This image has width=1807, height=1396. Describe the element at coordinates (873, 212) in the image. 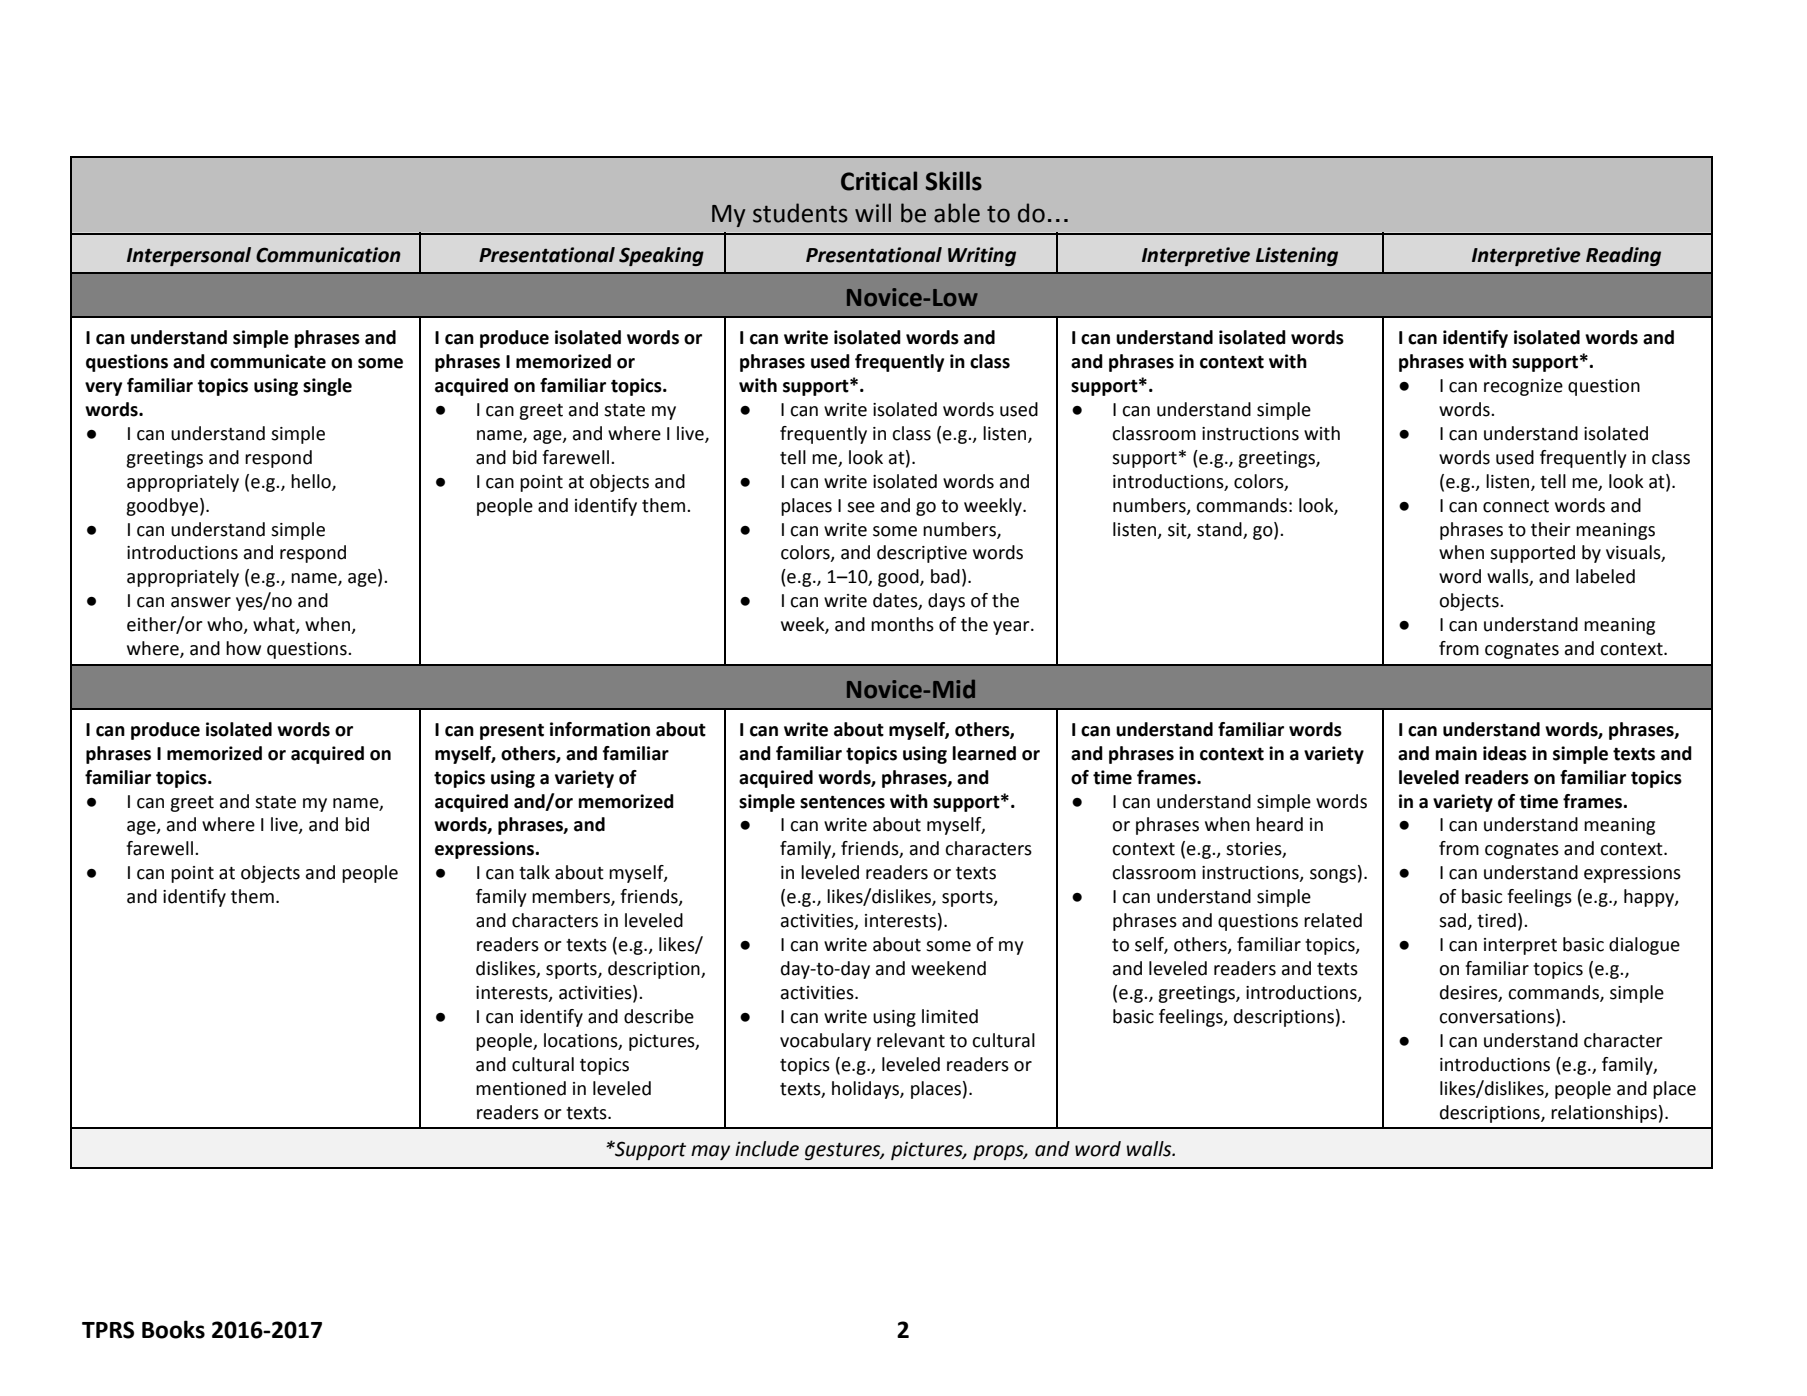

I see `will` at that location.
